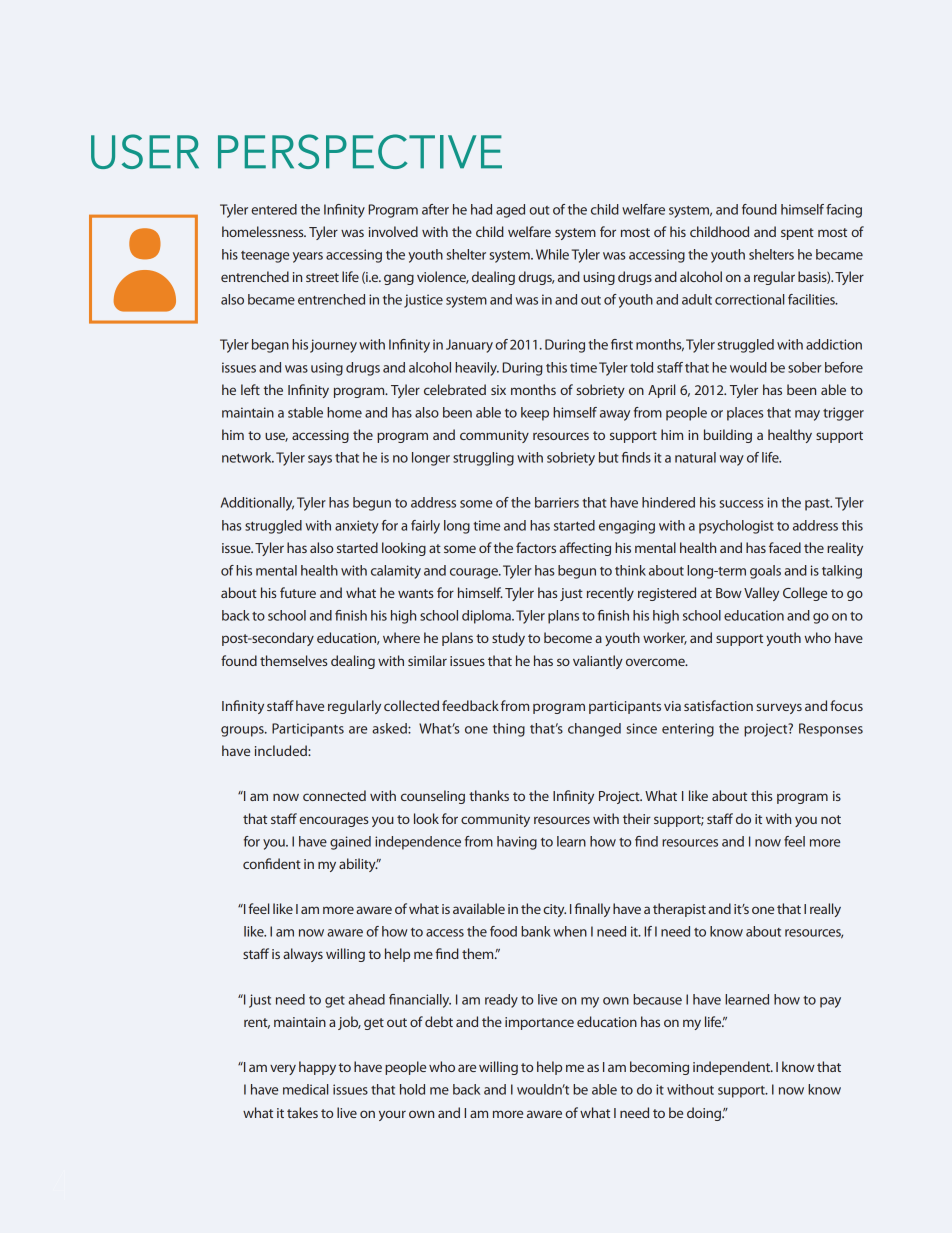 This screenshot has height=1233, width=952. What do you see at coordinates (283, 1069) in the screenshot?
I see `very` at bounding box center [283, 1069].
